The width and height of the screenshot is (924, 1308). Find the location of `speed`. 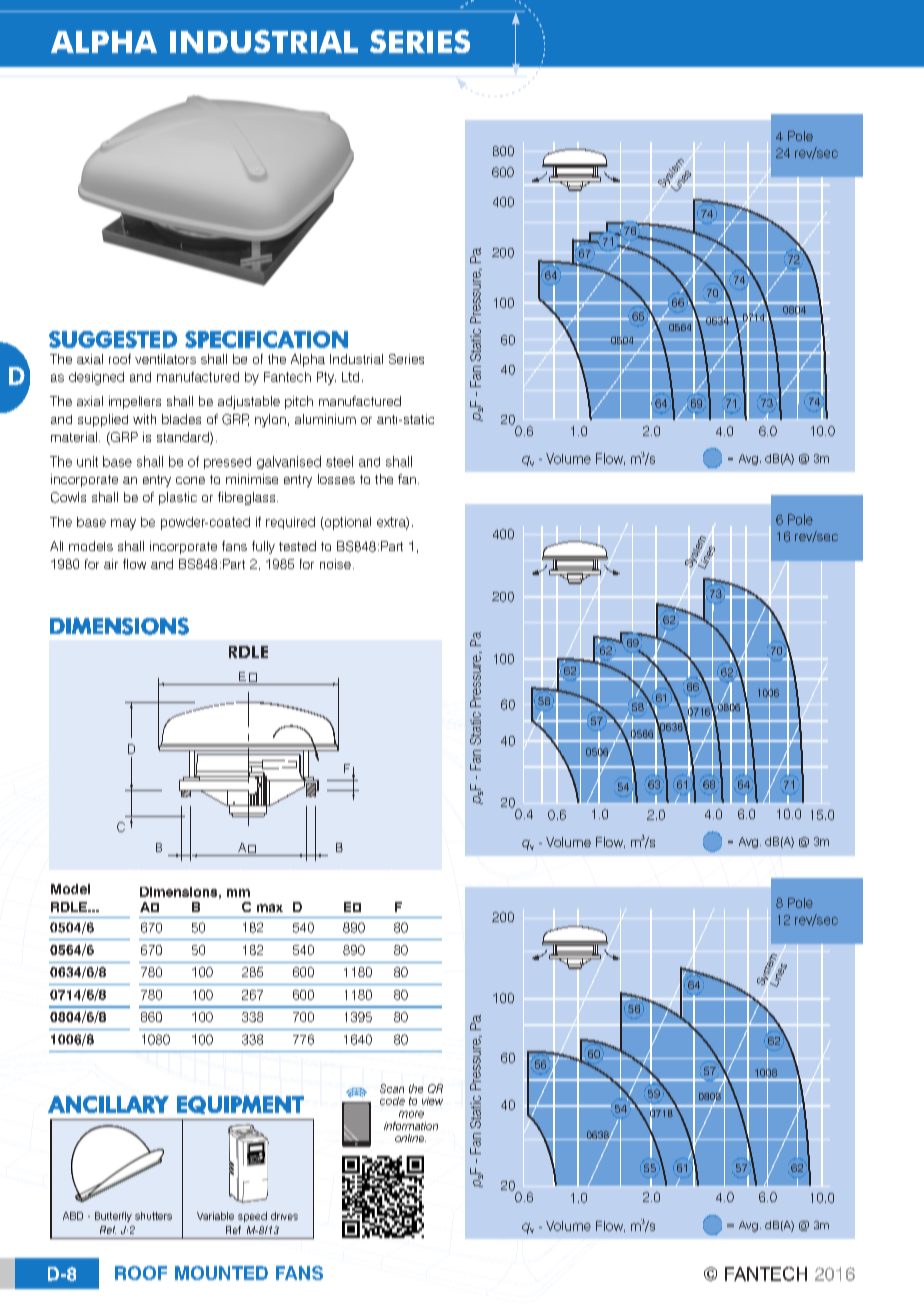

speed is located at coordinates (252, 1217).
